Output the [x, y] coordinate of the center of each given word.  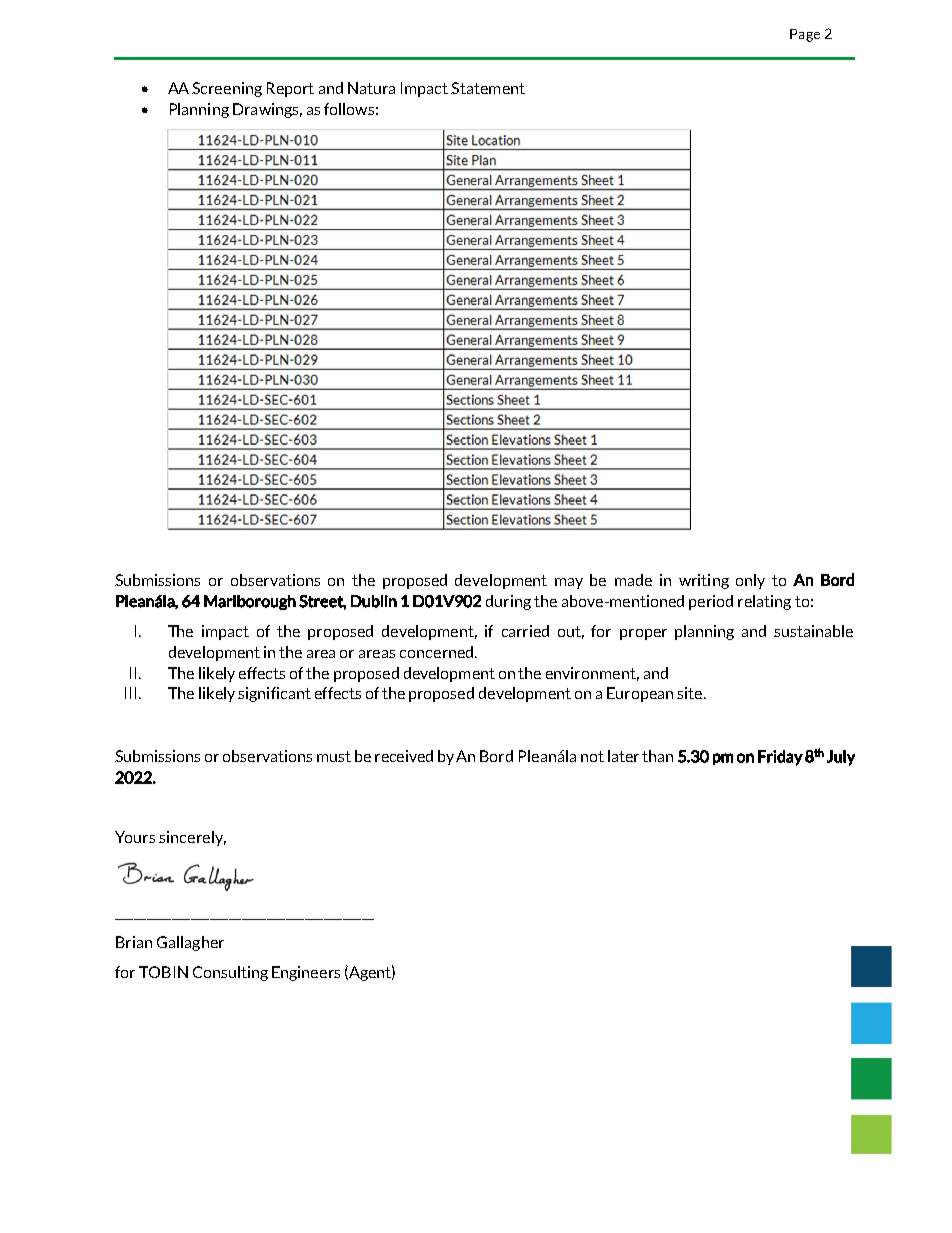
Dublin [374, 601]
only [750, 581]
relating [764, 602]
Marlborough [250, 602]
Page [805, 35]
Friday [780, 758]
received [404, 756]
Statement [488, 88]
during [508, 602]
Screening [227, 89]
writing [704, 581]
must [334, 756]
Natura [371, 88]
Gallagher [190, 943]
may [569, 583]
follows [349, 109]
